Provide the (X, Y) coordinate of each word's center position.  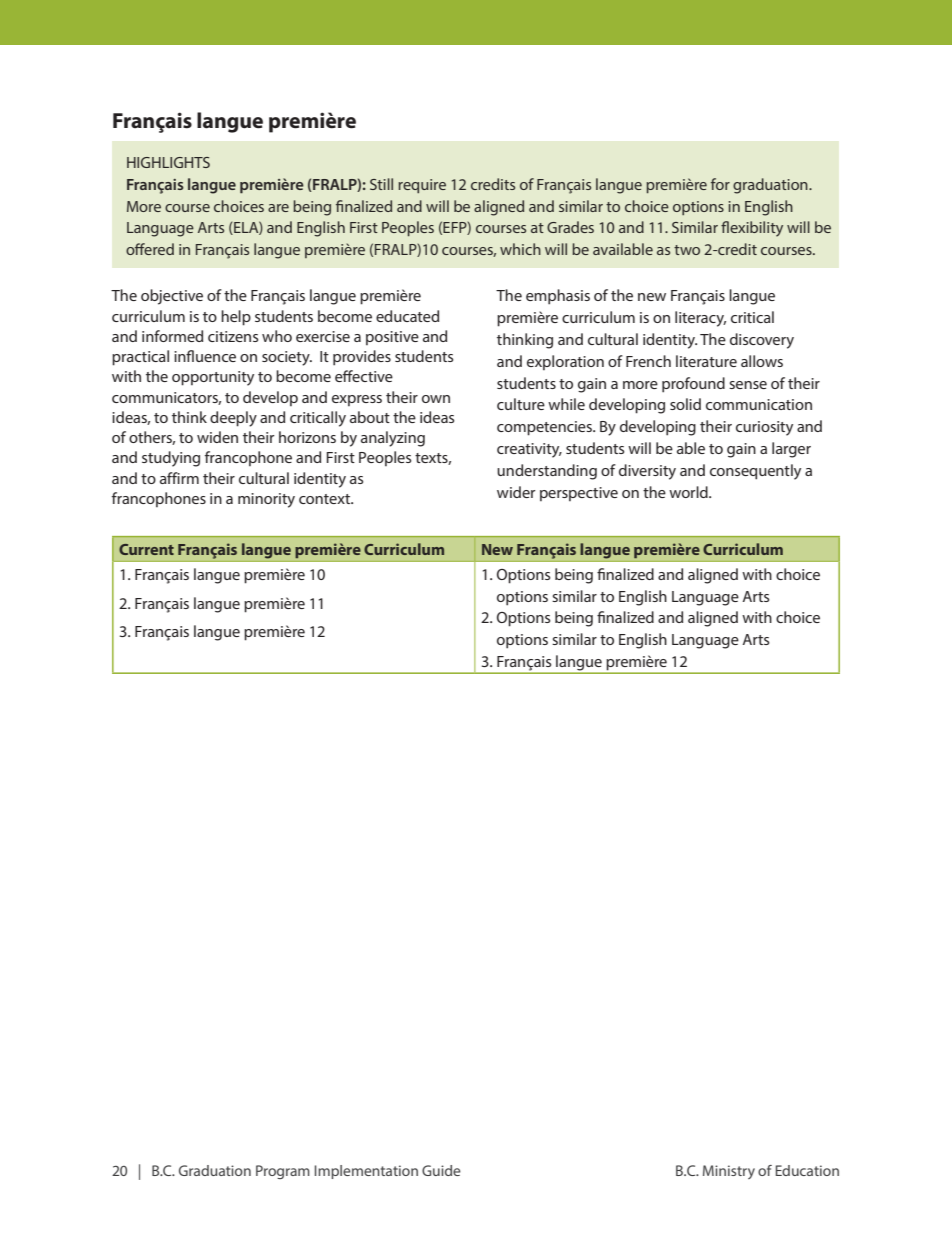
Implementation (366, 1172)
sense (748, 385)
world (689, 492)
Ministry (729, 1172)
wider (516, 492)
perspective (579, 494)
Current (146, 549)
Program (283, 1172)
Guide (441, 1170)
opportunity (213, 378)
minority (266, 500)
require (422, 186)
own (436, 399)
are (278, 208)
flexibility (752, 229)
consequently (755, 472)
